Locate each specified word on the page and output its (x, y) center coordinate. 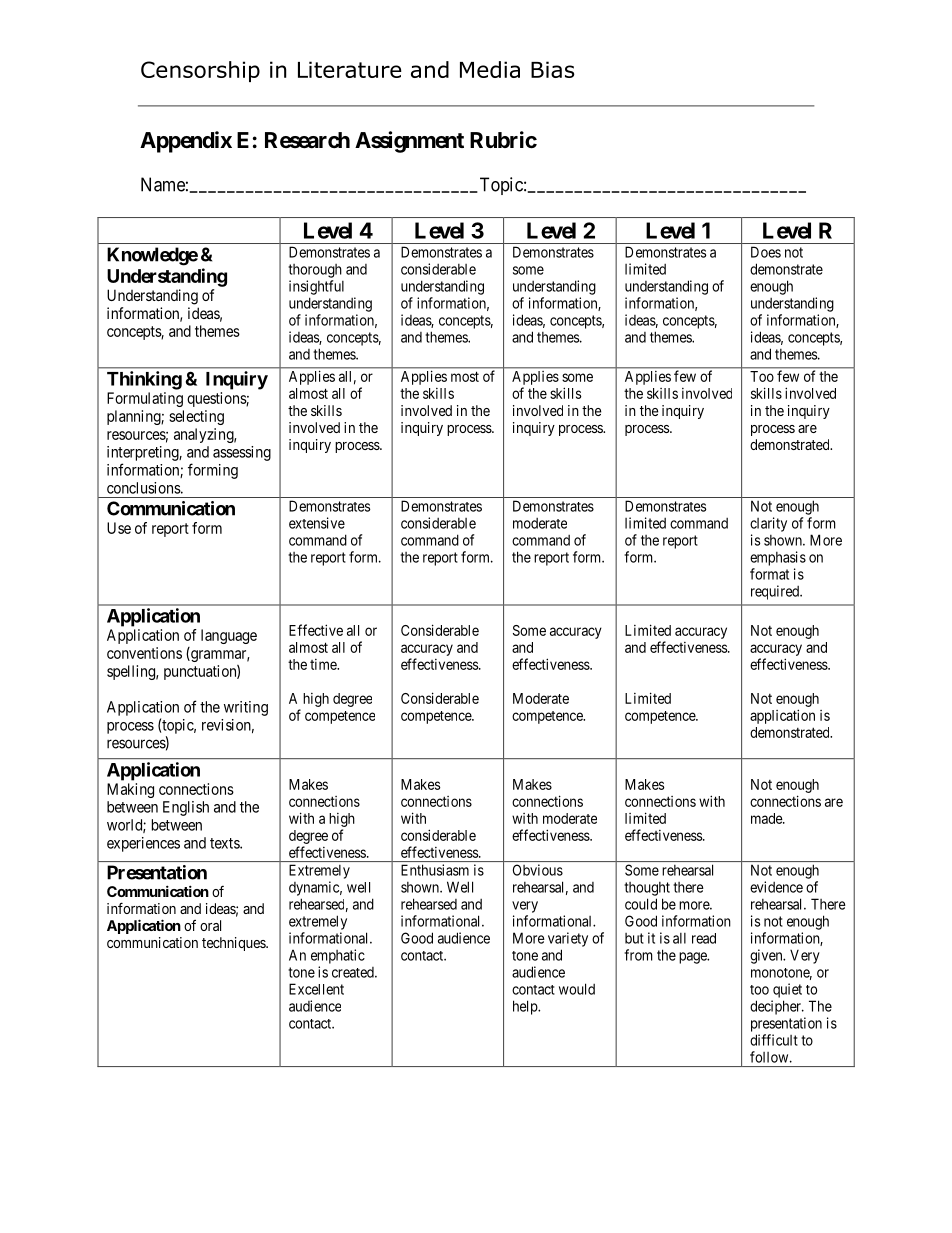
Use (119, 528)
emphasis (778, 558)
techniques (234, 944)
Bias (553, 69)
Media (490, 69)
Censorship (200, 71)
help (526, 1007)
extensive (317, 523)
